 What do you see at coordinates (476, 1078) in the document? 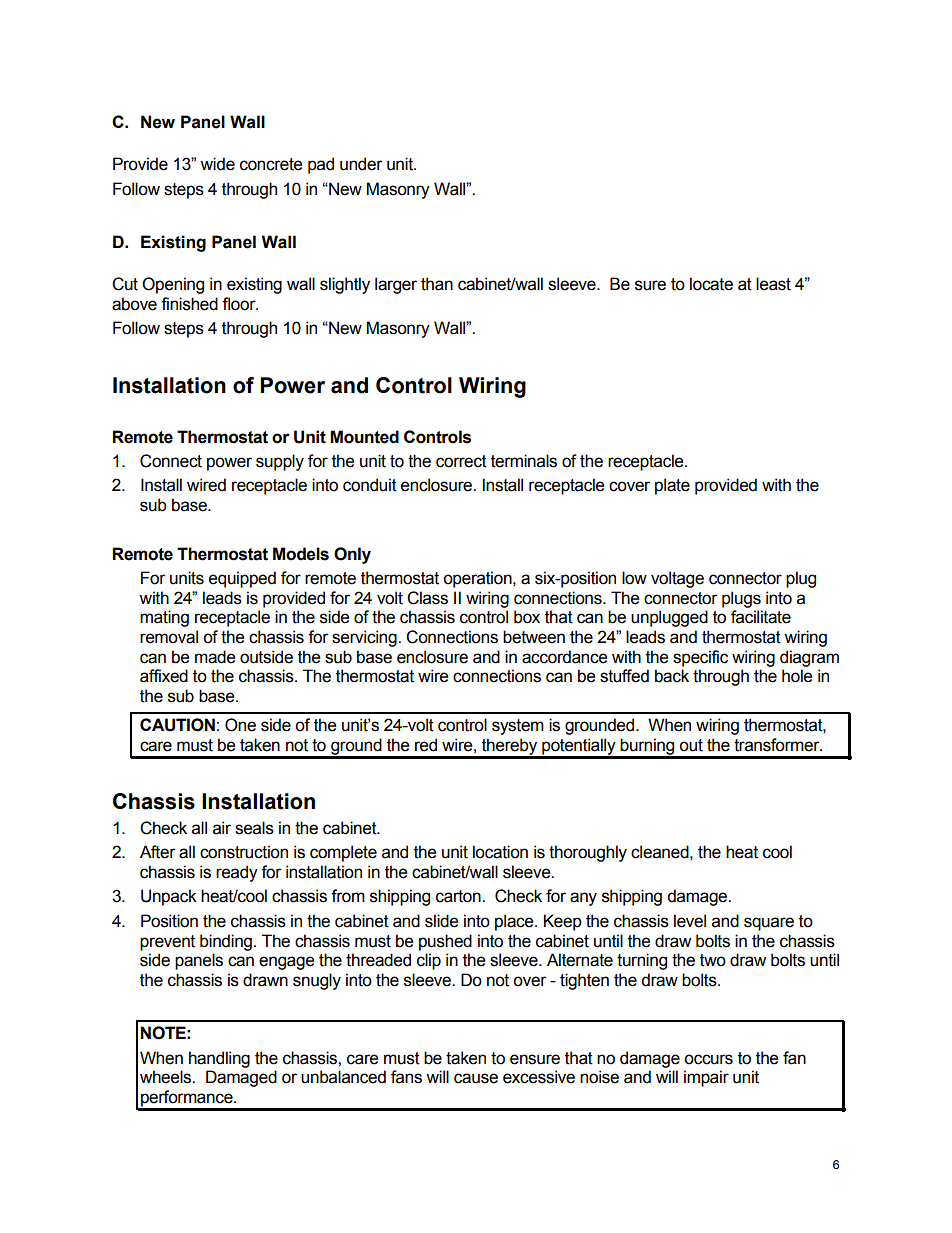
I see `cause` at bounding box center [476, 1078].
